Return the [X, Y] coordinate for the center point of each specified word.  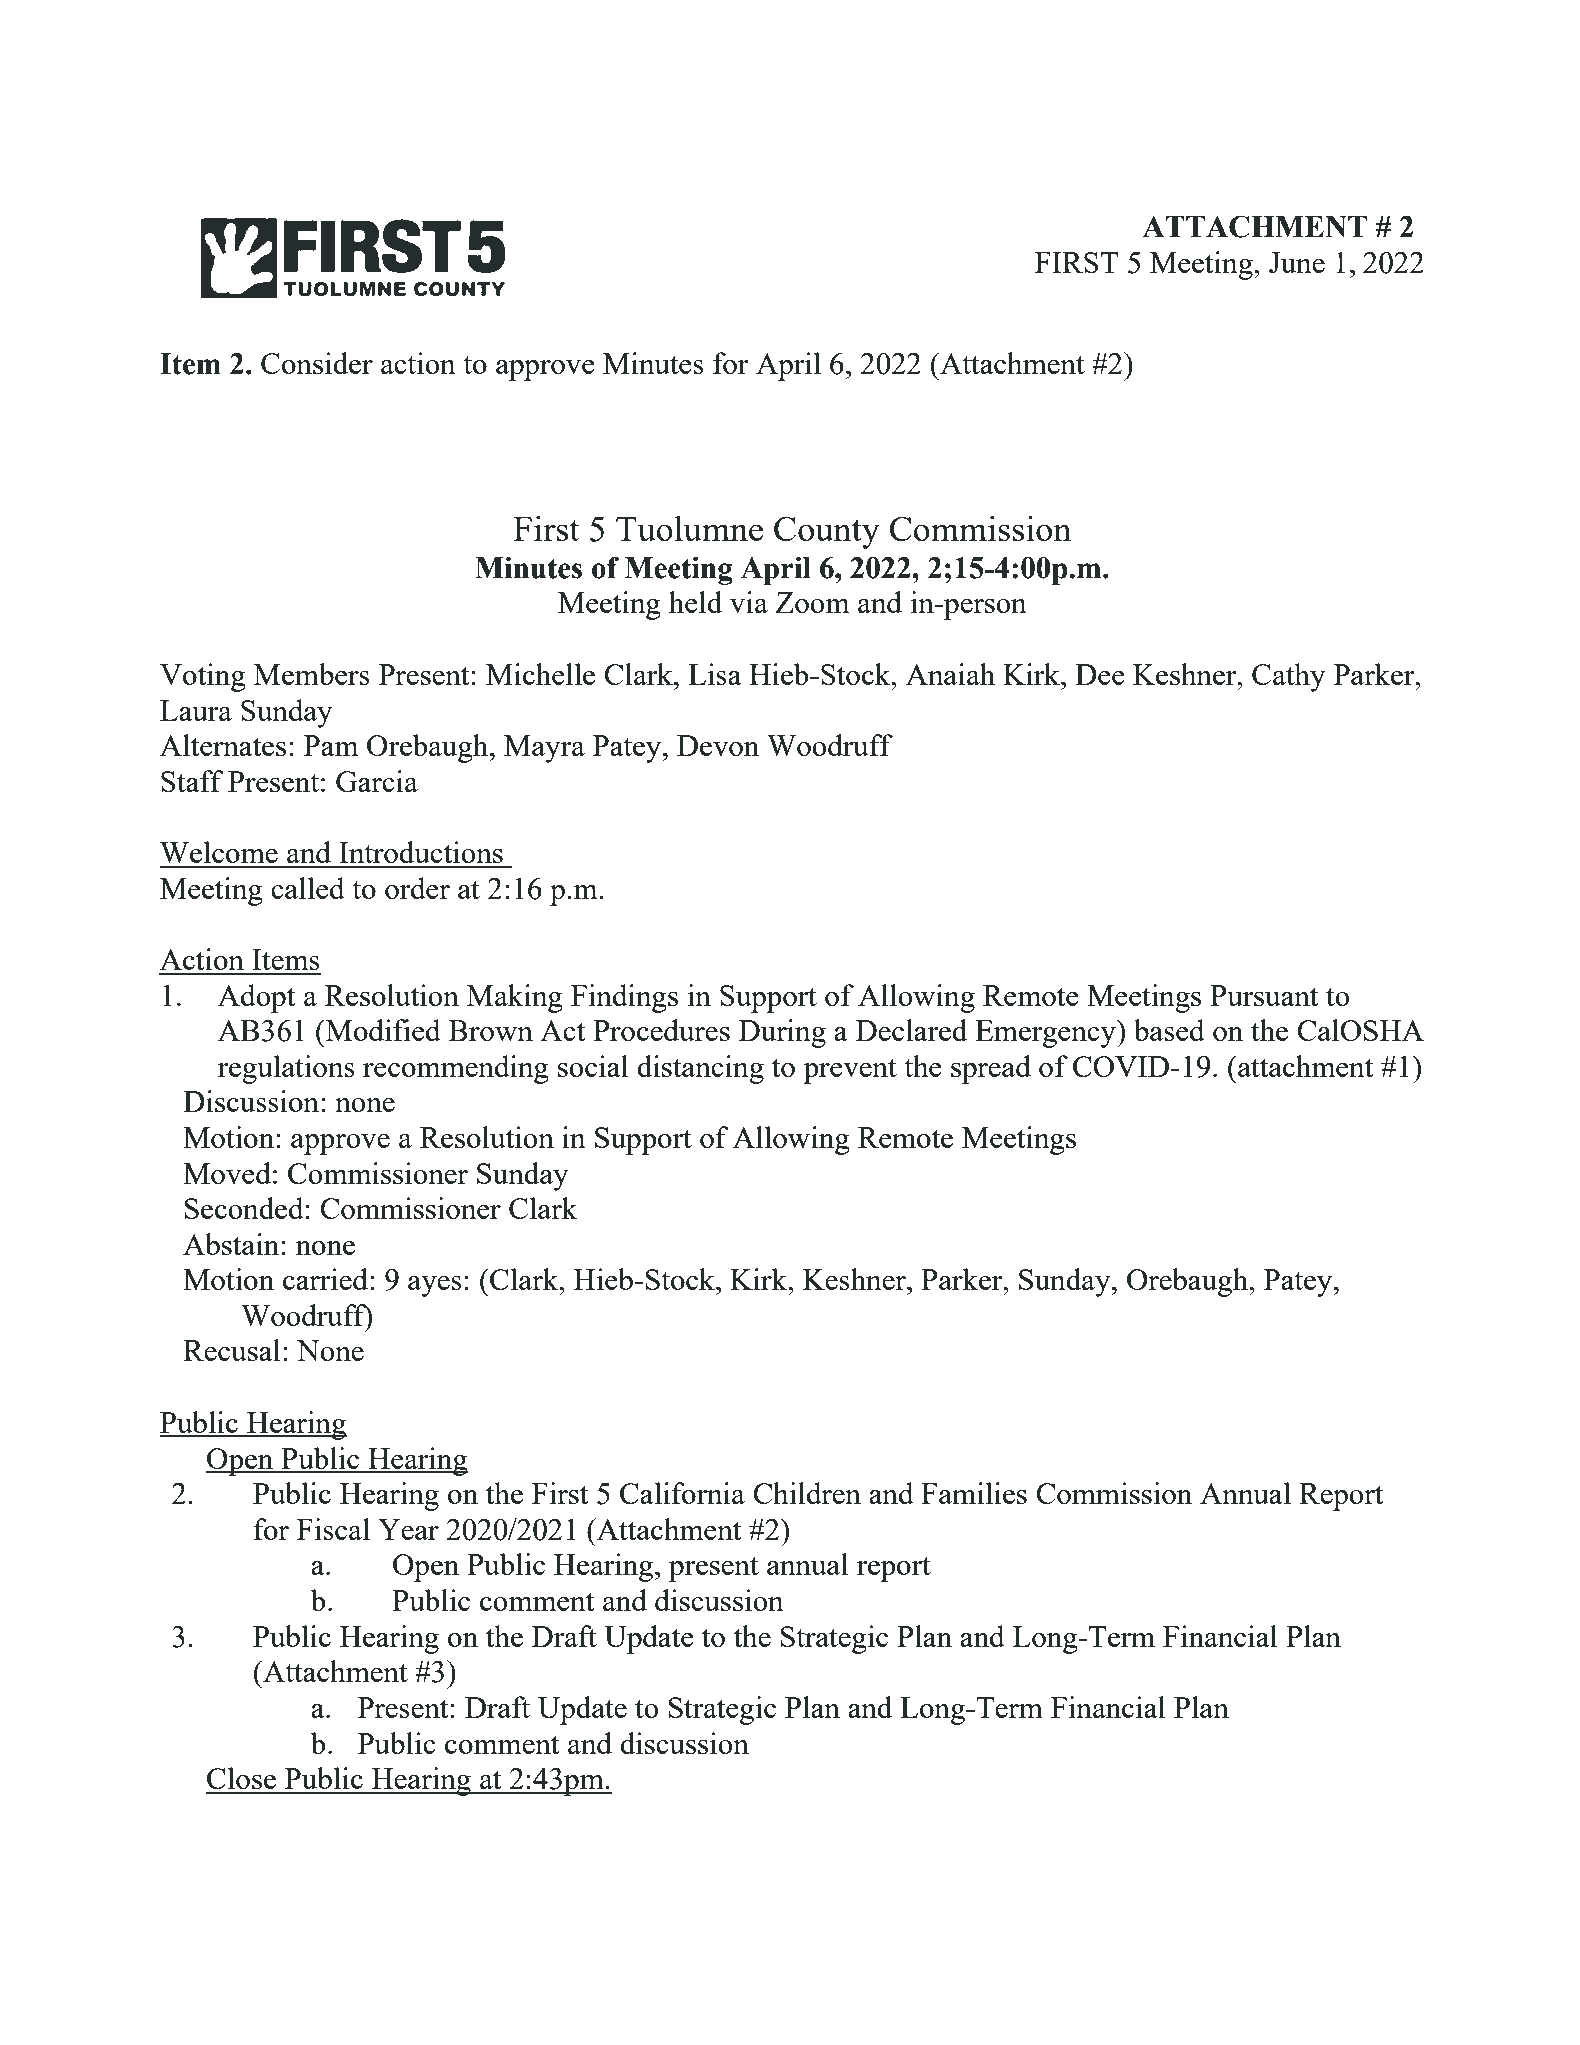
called [308, 888]
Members [312, 674]
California [682, 1493]
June [1297, 262]
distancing [700, 1069]
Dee [1100, 674]
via [749, 602]
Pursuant [1264, 995]
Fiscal [333, 1529]
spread [991, 1069]
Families [974, 1493]
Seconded [244, 1208]
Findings [624, 998]
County [827, 533]
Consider [317, 363]
